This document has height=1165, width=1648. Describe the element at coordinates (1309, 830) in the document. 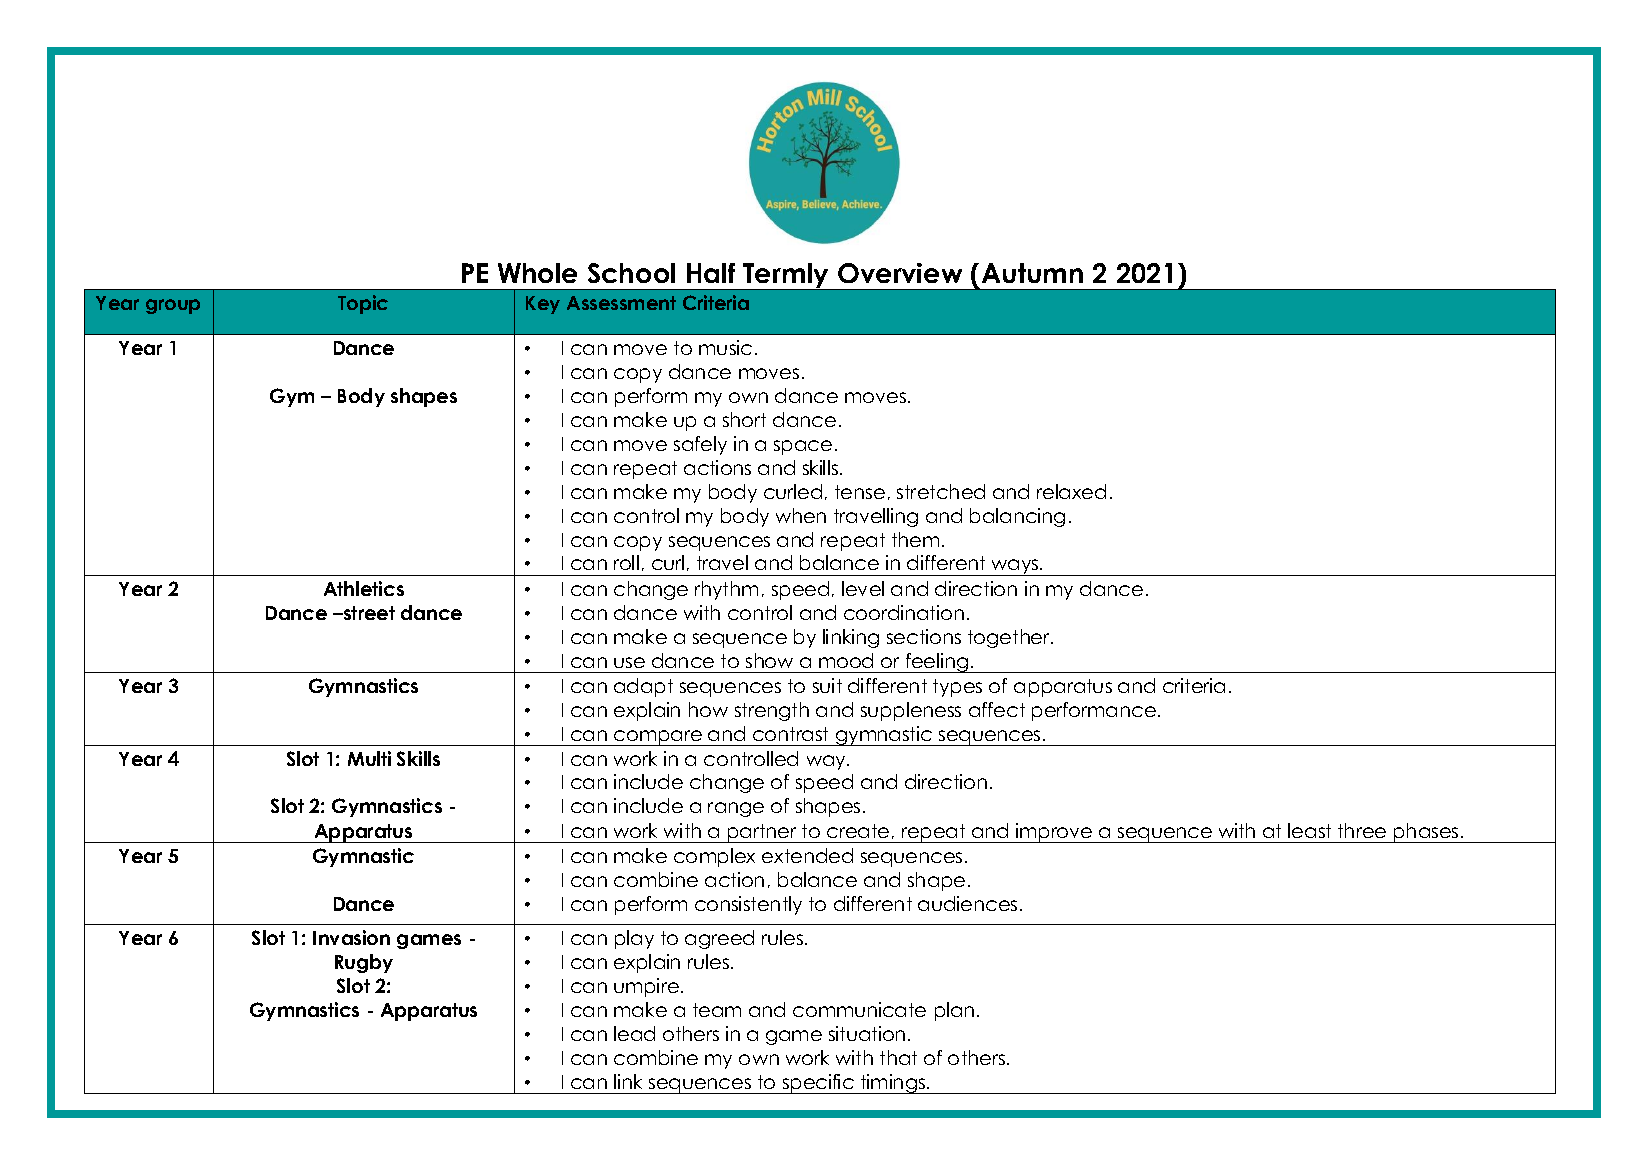

I see `least` at that location.
